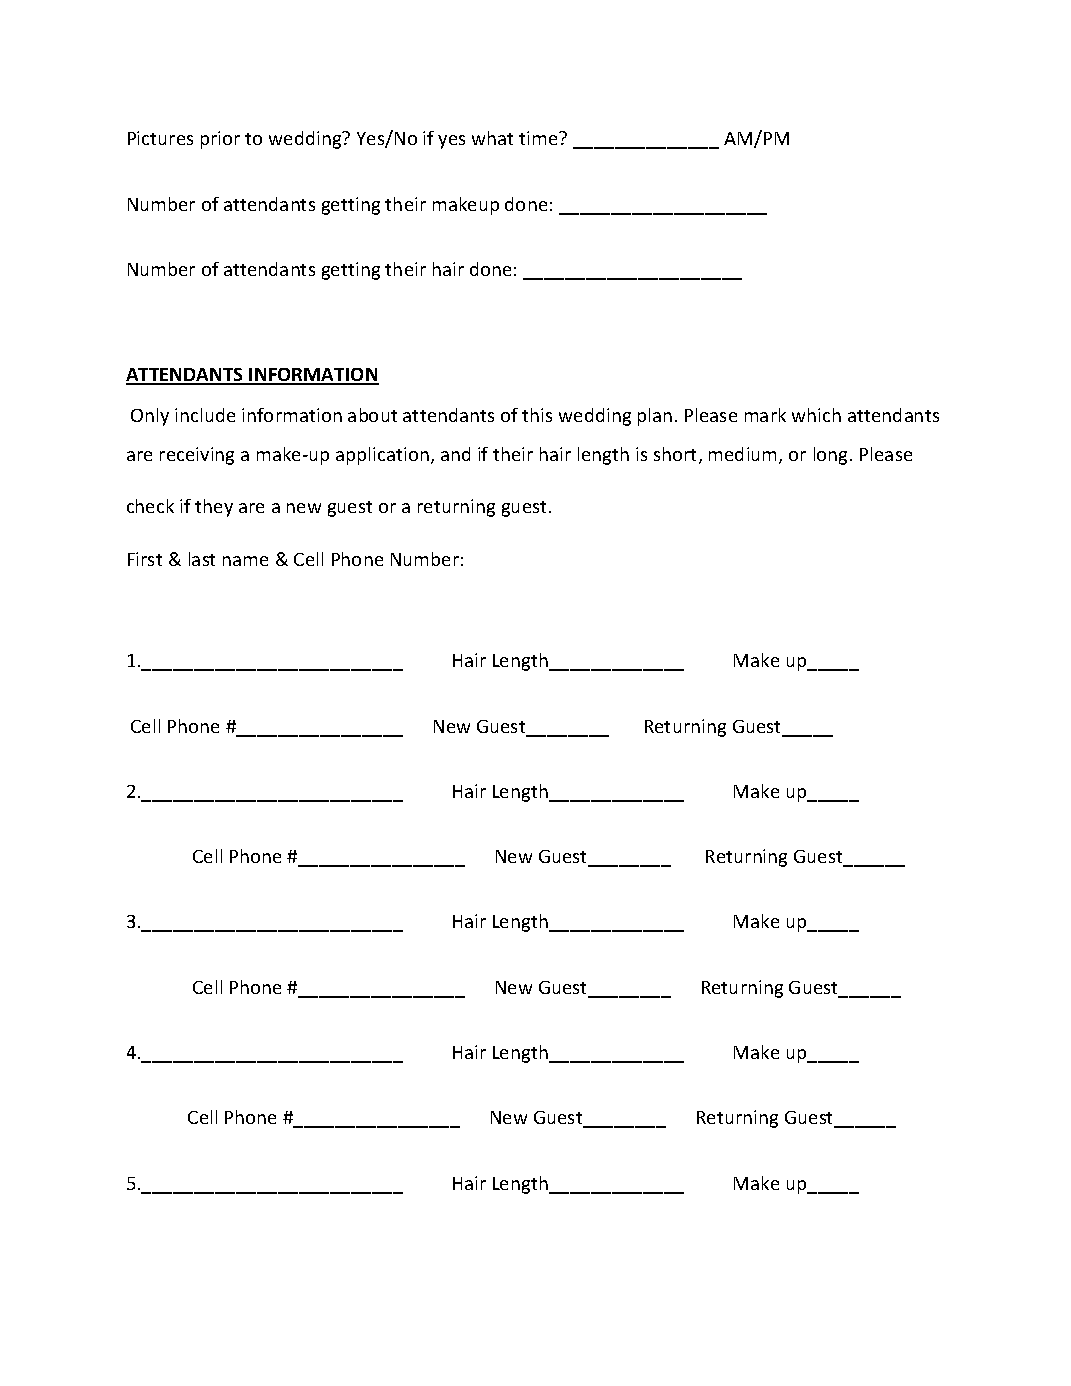 Image resolution: width=1071 pixels, height=1386 pixels. I want to click on and, so click(455, 454).
